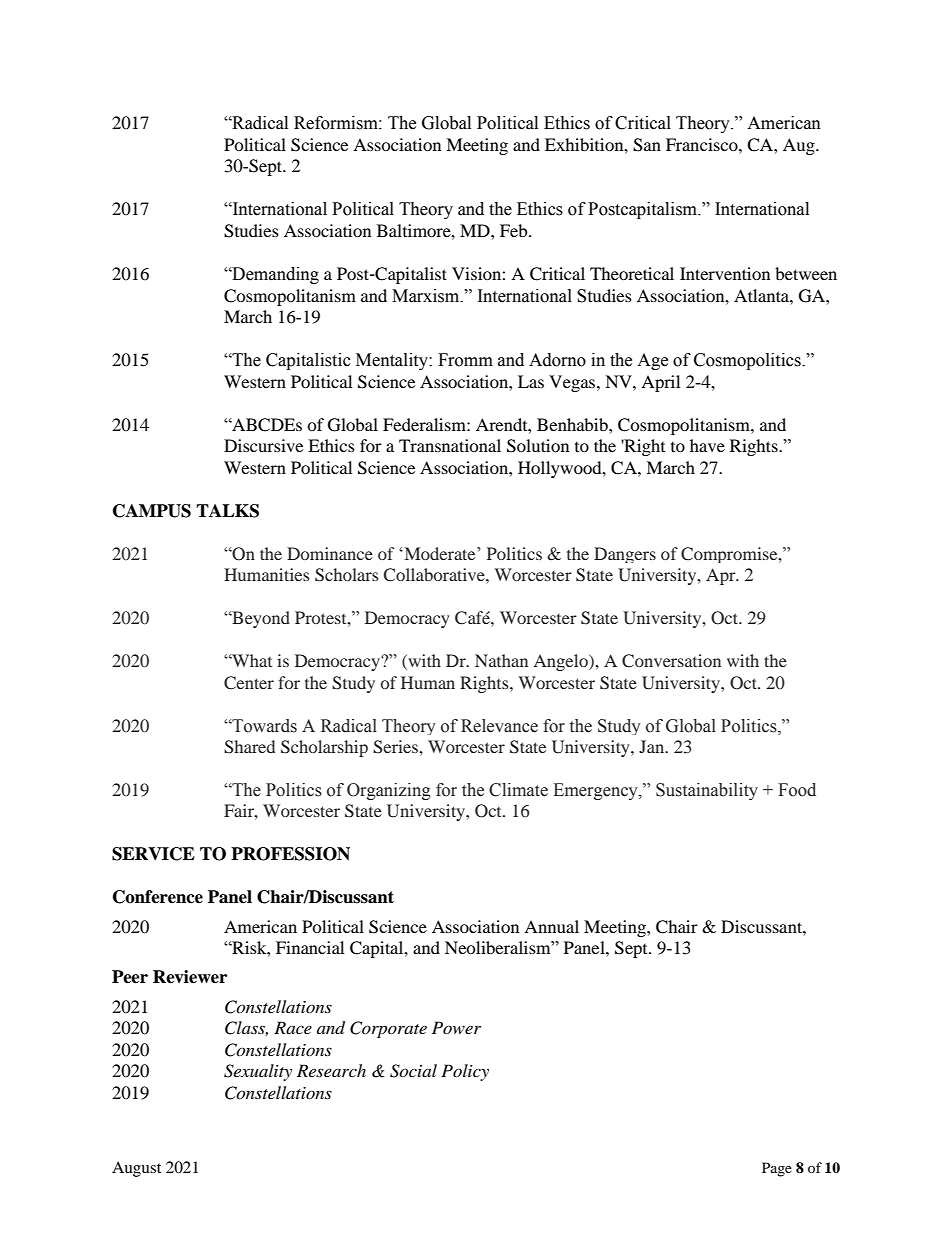 The height and width of the screenshot is (1233, 952). I want to click on Marxism, so click(427, 296).
